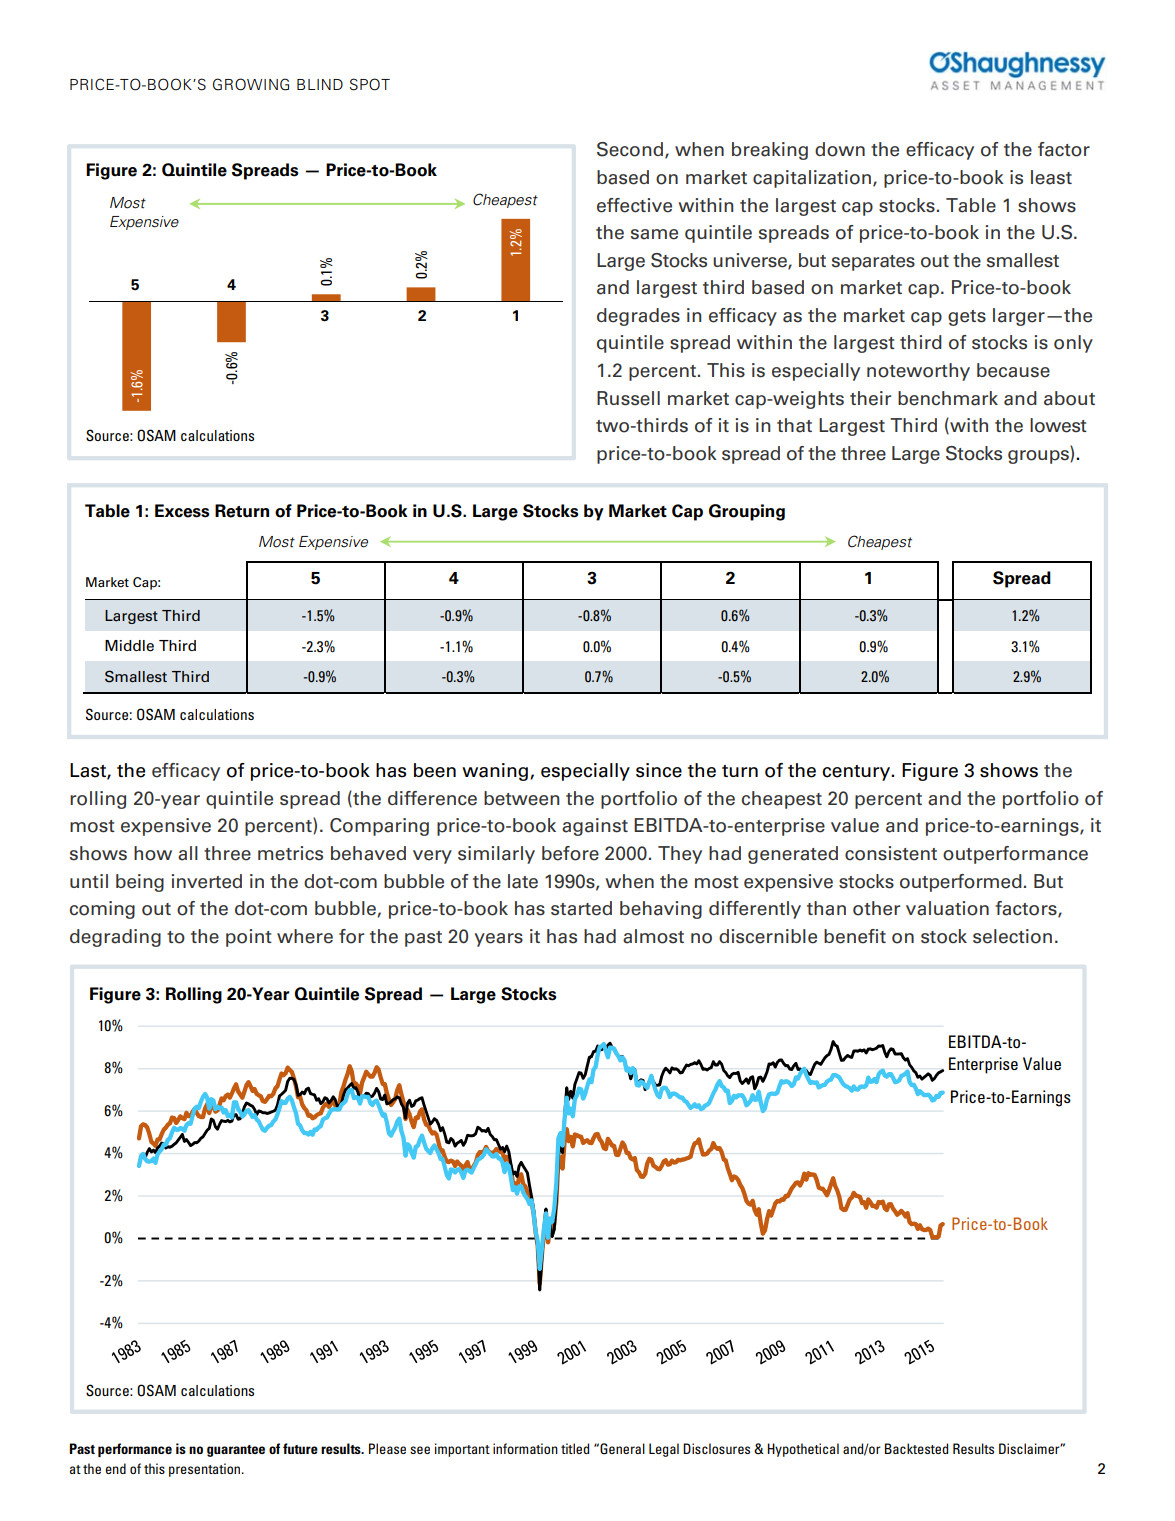 The width and height of the screenshot is (1175, 1521). Describe the element at coordinates (857, 773) in the screenshot. I see `century` at that location.
